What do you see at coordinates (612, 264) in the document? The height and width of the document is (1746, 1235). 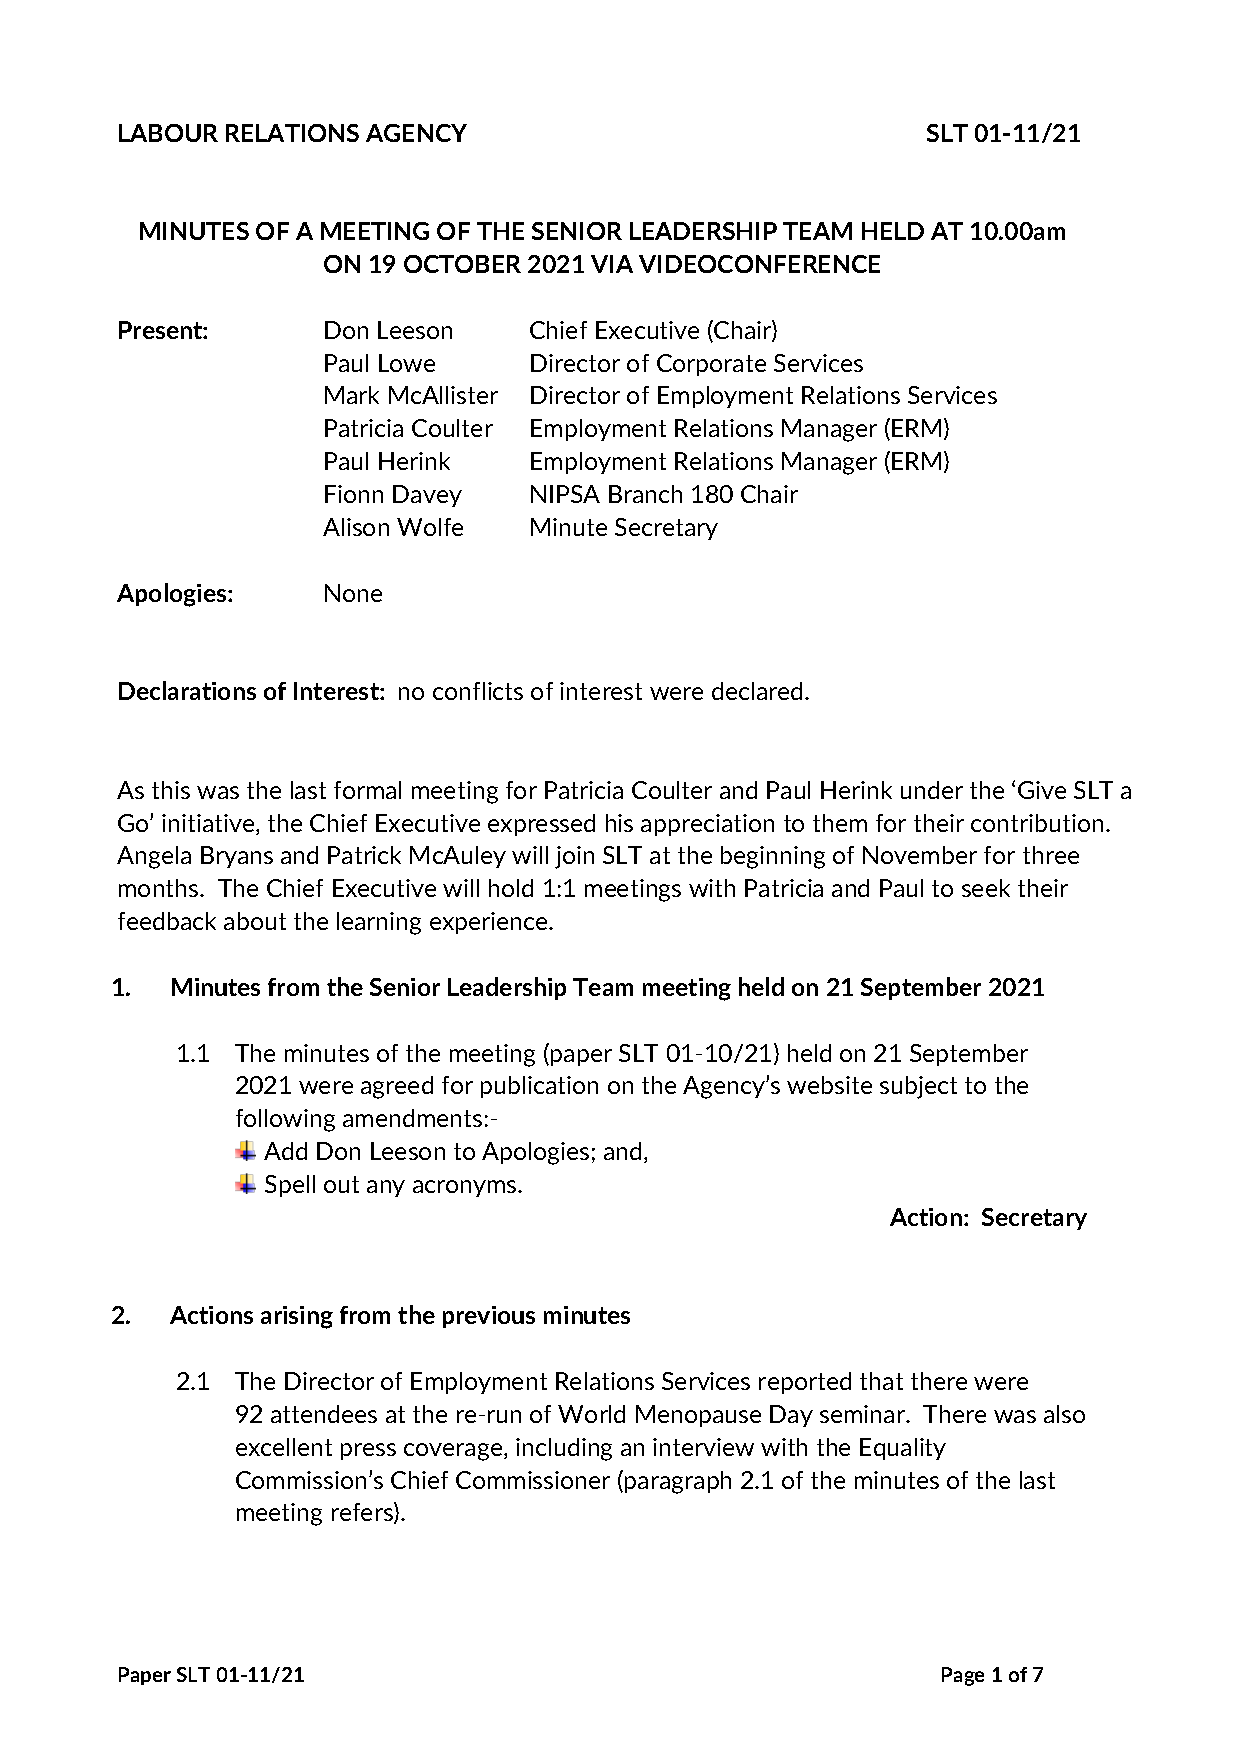 I see `VIA` at bounding box center [612, 264].
